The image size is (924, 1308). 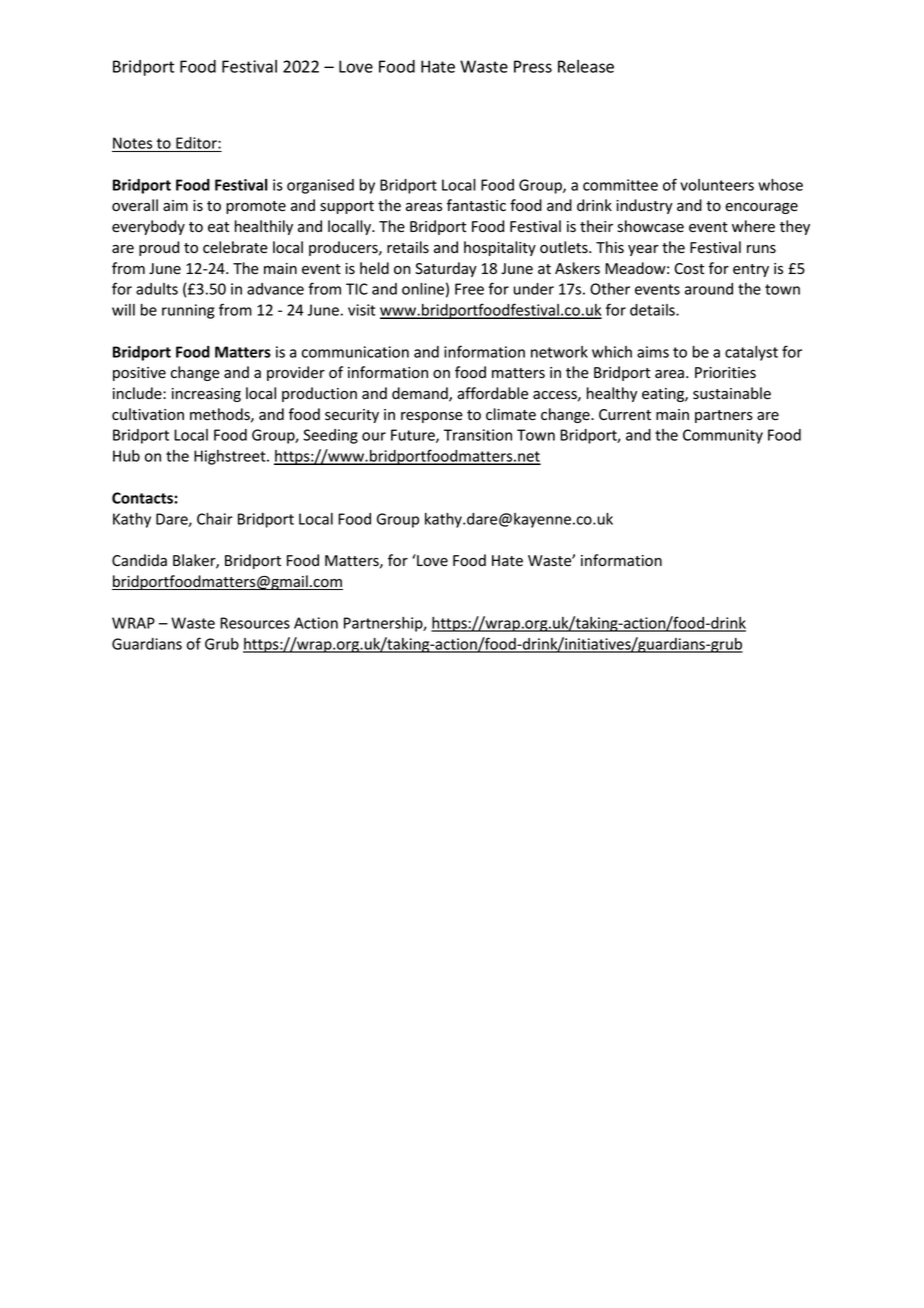 What do you see at coordinates (586, 66) in the screenshot?
I see `Release` at bounding box center [586, 66].
